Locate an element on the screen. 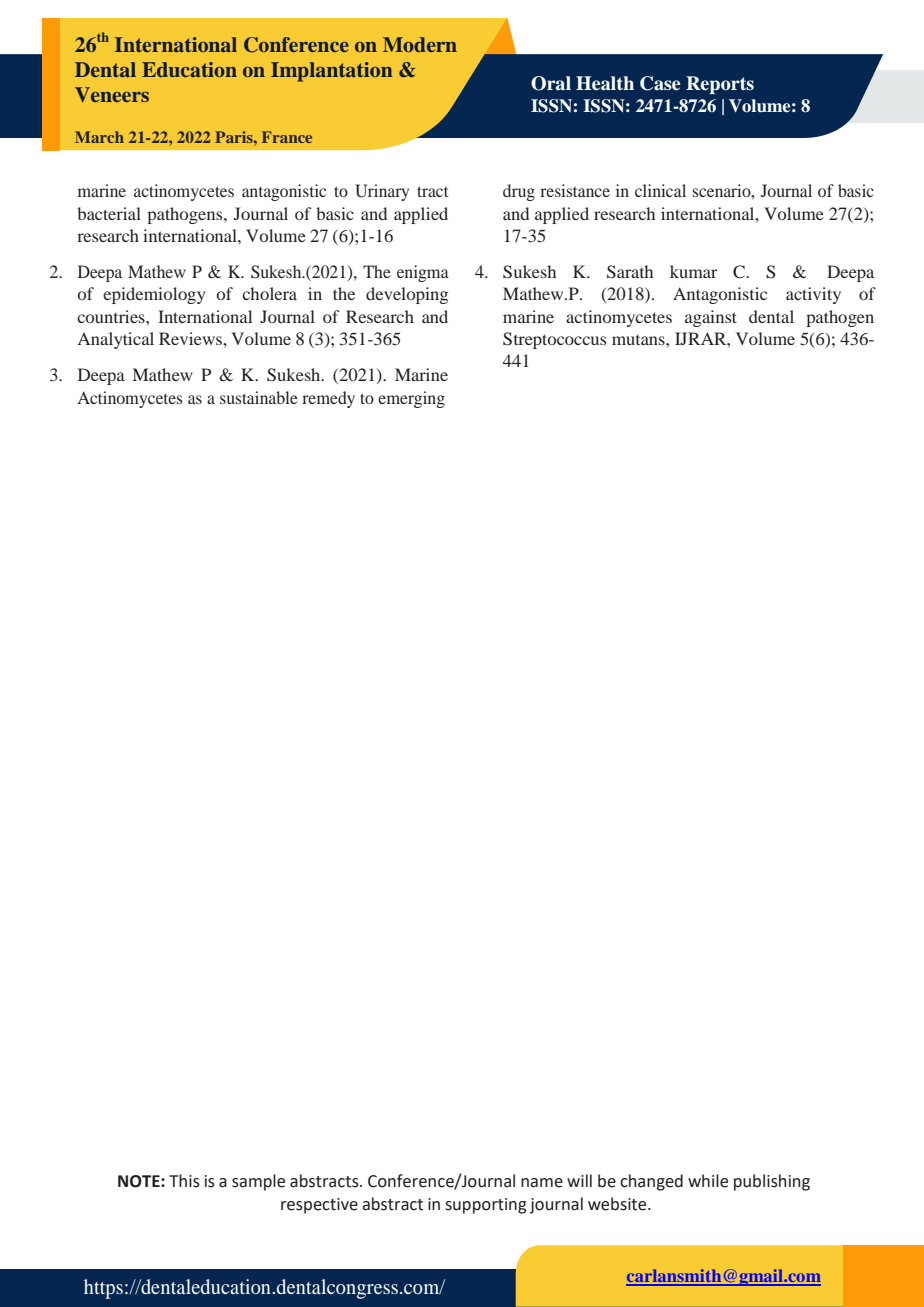 The image size is (924, 1307). while is located at coordinates (708, 1181).
